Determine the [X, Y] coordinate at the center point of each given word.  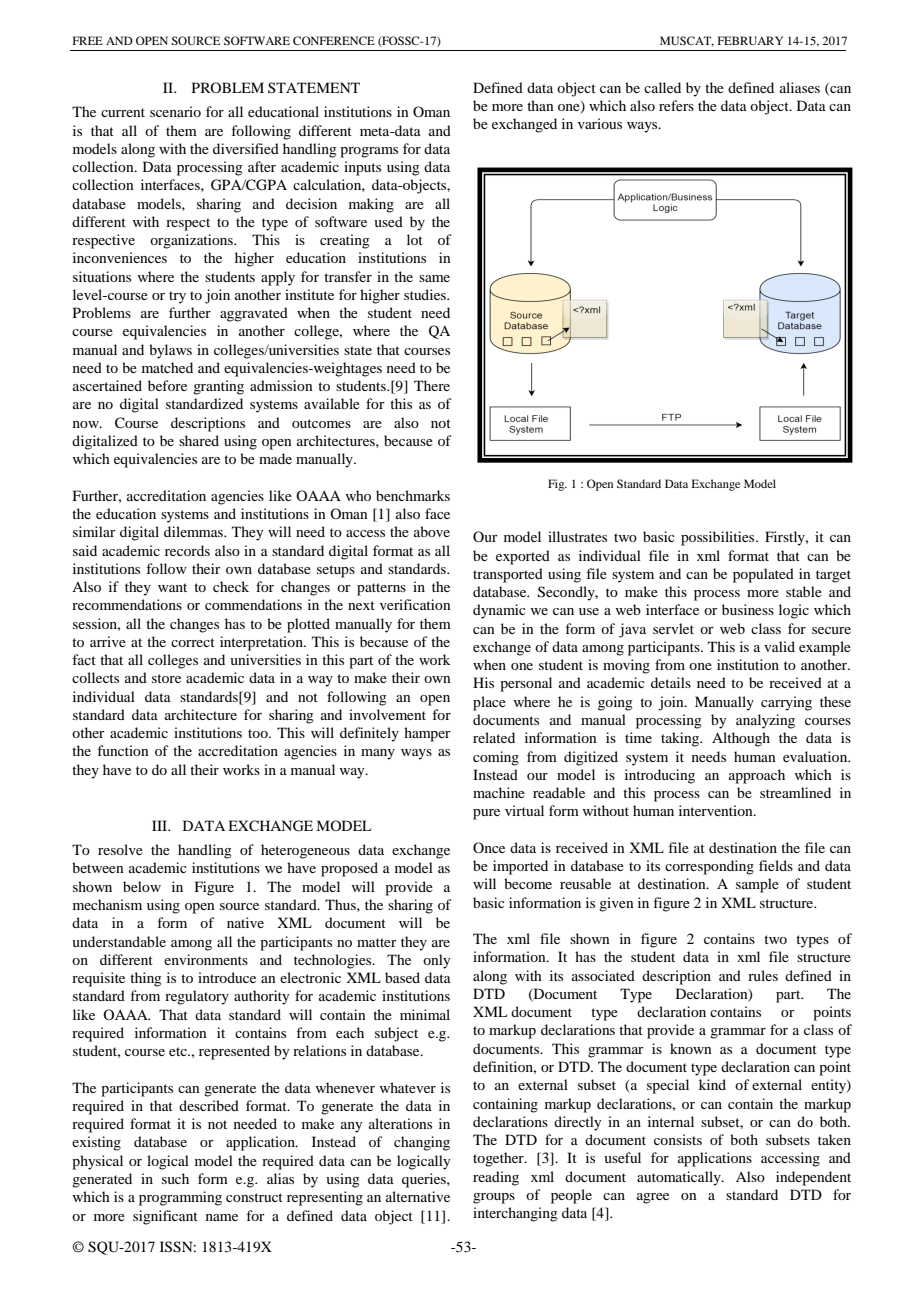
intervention [717, 810]
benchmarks [413, 495]
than [540, 105]
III [161, 825]
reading [496, 1178]
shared [199, 440]
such [175, 1178]
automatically [680, 1178]
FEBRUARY [750, 40]
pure [486, 814]
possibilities [719, 538]
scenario [175, 111]
